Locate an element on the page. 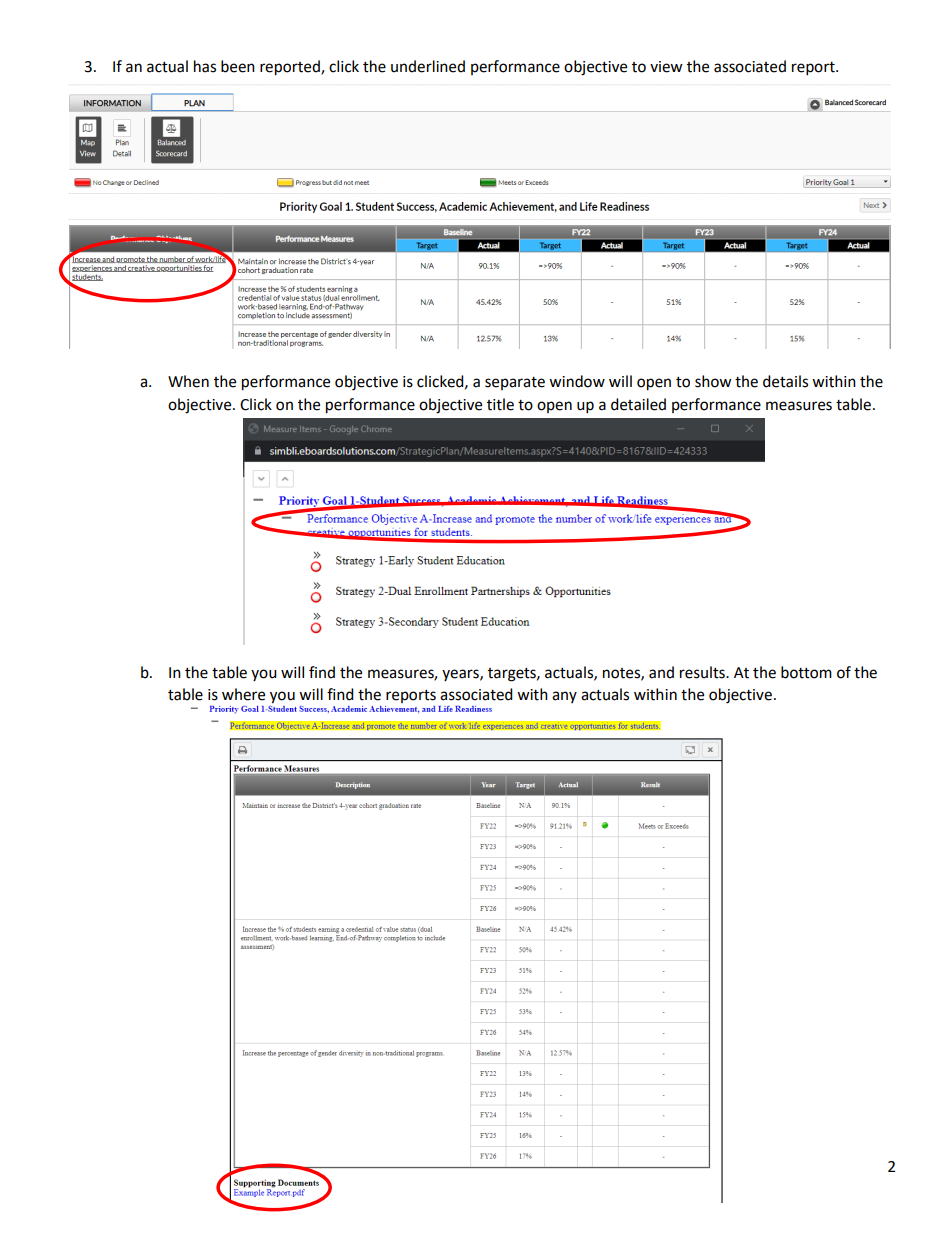 The width and height of the document is (952, 1233). underlined is located at coordinates (428, 66).
